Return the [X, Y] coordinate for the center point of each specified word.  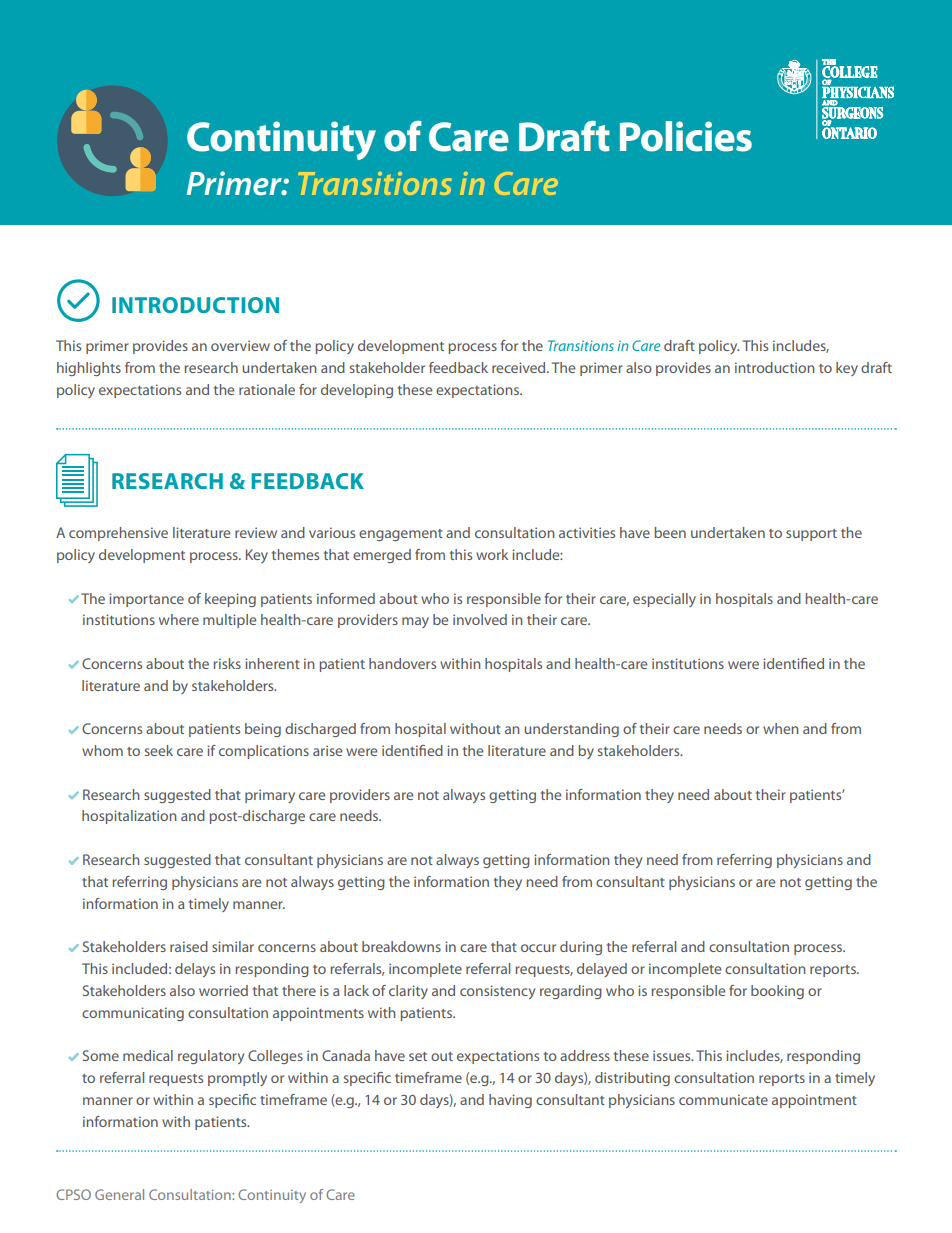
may [415, 622]
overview [240, 345]
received [520, 367]
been [670, 532]
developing [357, 391]
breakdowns [401, 946]
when [780, 728]
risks [227, 663]
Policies [686, 136]
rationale [267, 389]
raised [189, 946]
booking [777, 992]
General [119, 1194]
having [510, 1101]
